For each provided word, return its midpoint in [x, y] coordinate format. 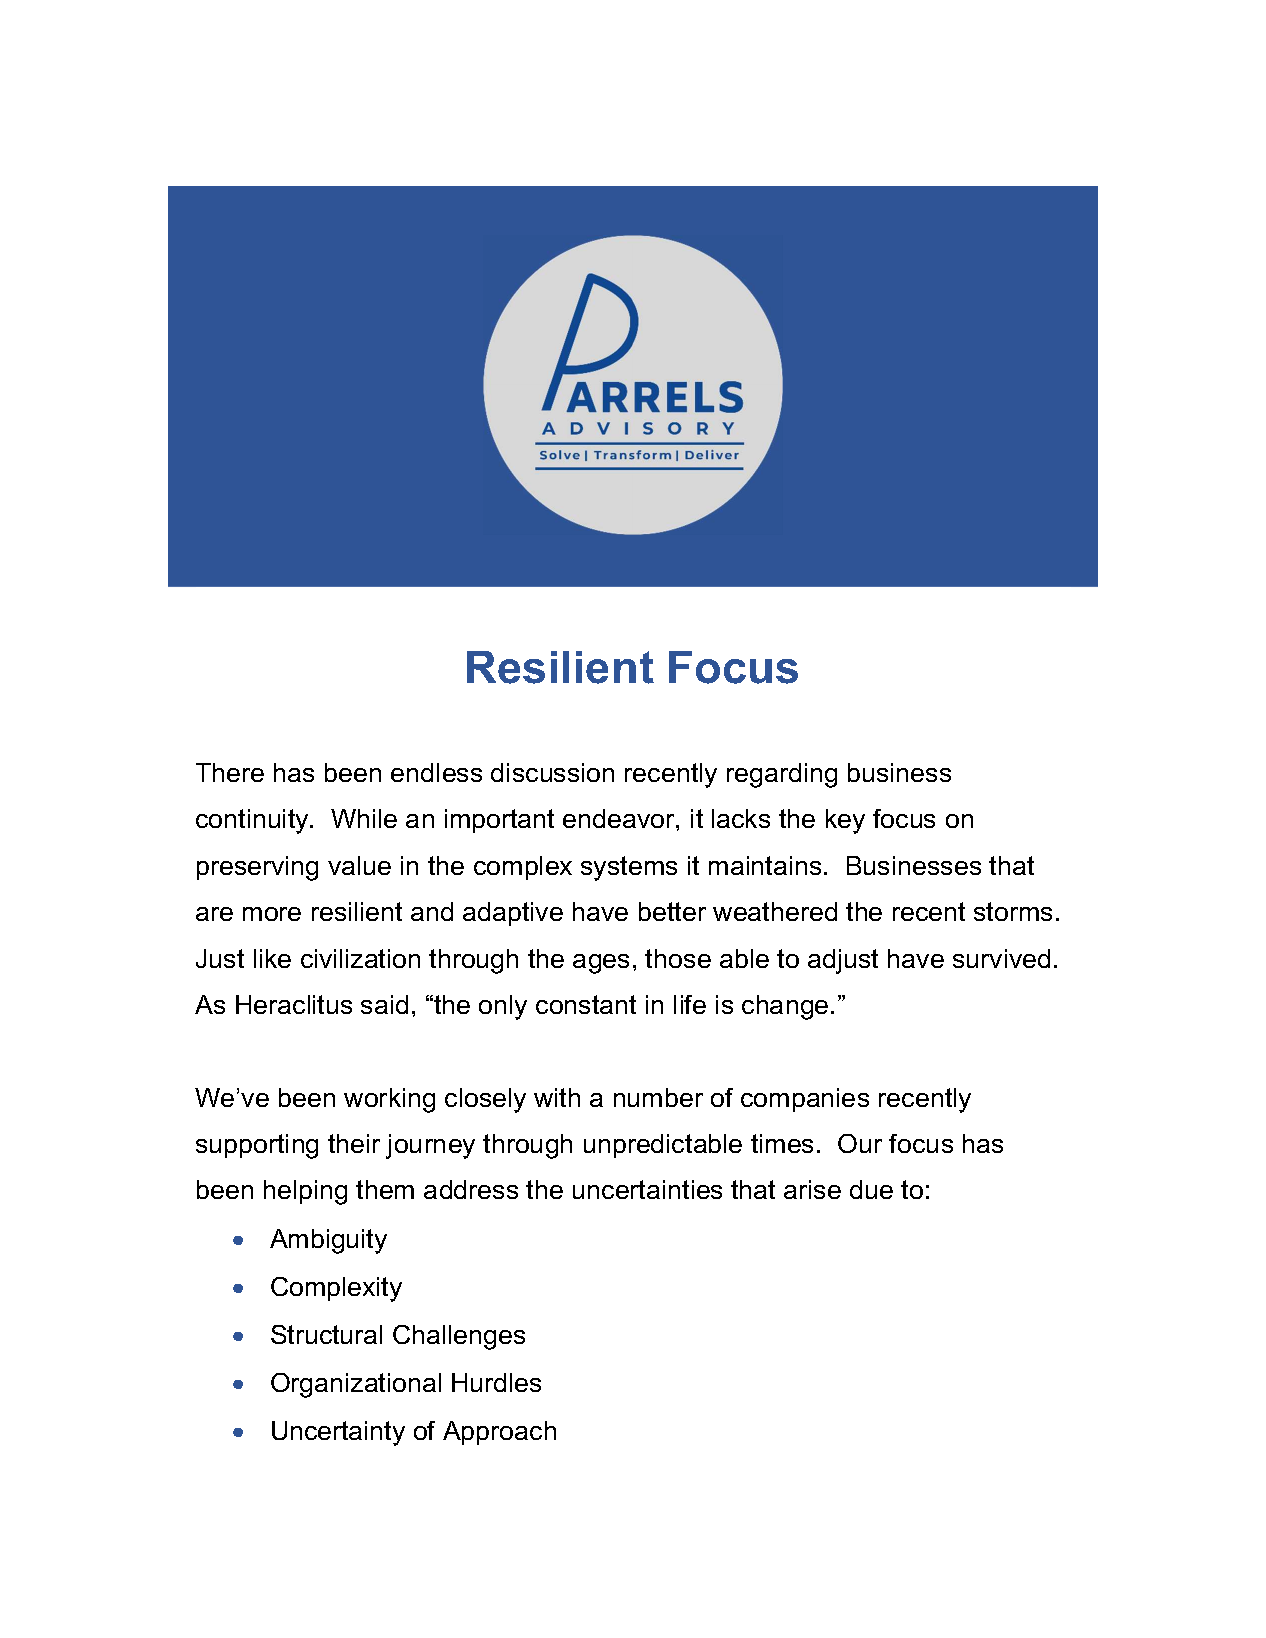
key [845, 821]
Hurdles [496, 1382]
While [364, 818]
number [658, 1097]
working [389, 1100]
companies [805, 1100]
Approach [499, 1433]
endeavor [620, 818]
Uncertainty [338, 1433]
